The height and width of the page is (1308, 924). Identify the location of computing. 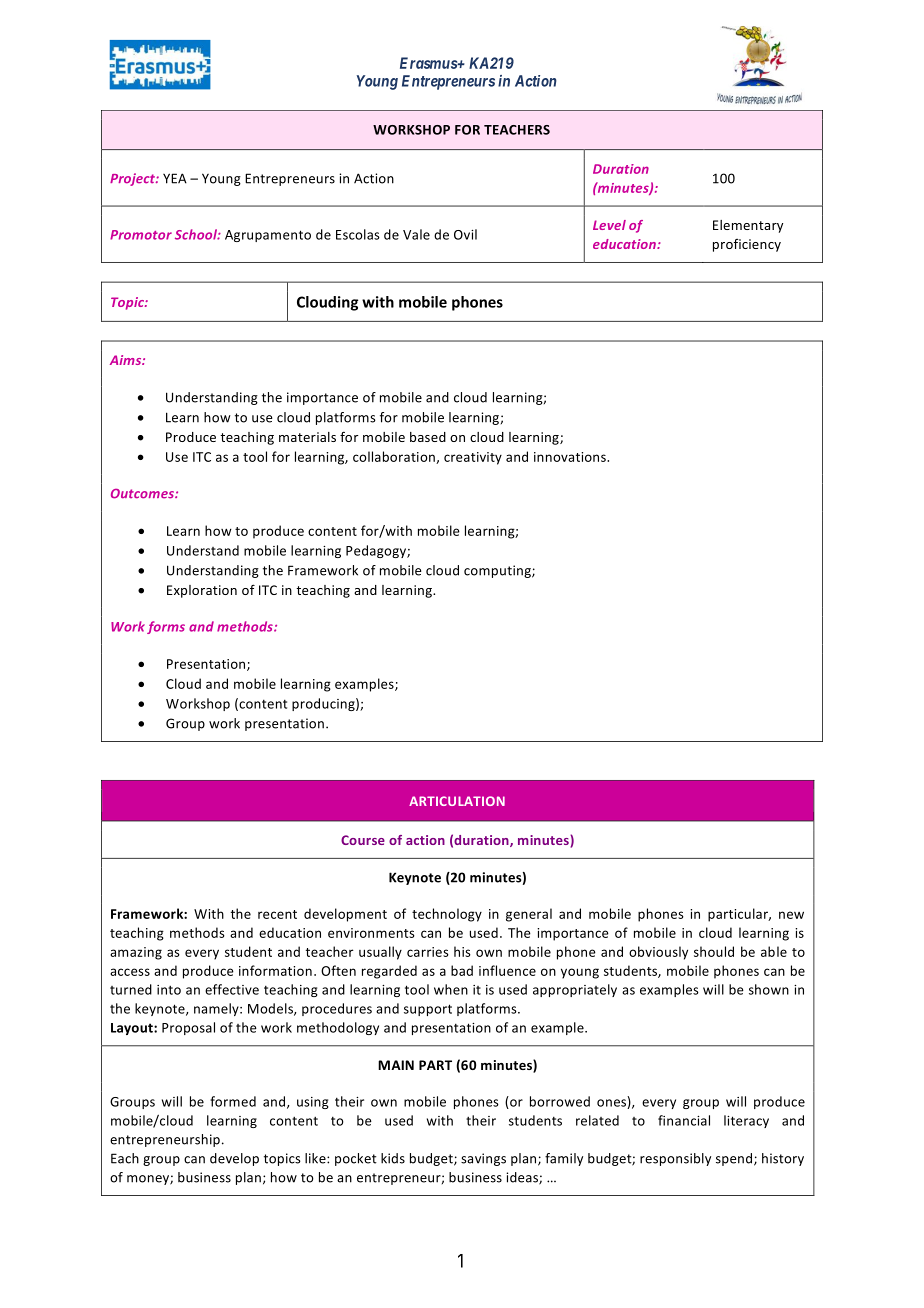
(498, 571).
